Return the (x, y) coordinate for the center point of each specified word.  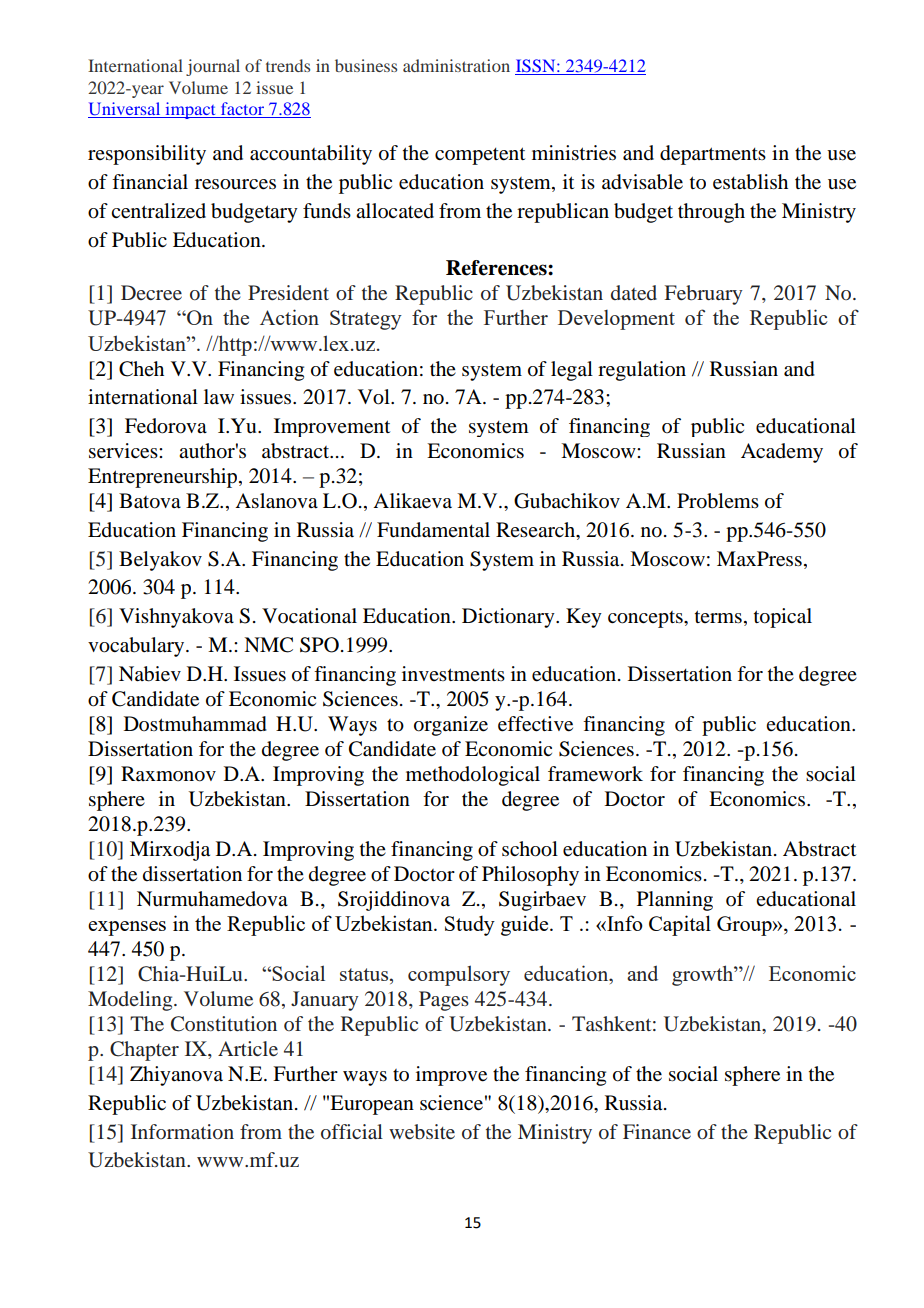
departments (713, 155)
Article (248, 1048)
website (422, 1131)
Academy (782, 453)
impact (190, 110)
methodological (473, 776)
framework (595, 774)
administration (456, 65)
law (219, 396)
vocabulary (137, 647)
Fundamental (433, 530)
